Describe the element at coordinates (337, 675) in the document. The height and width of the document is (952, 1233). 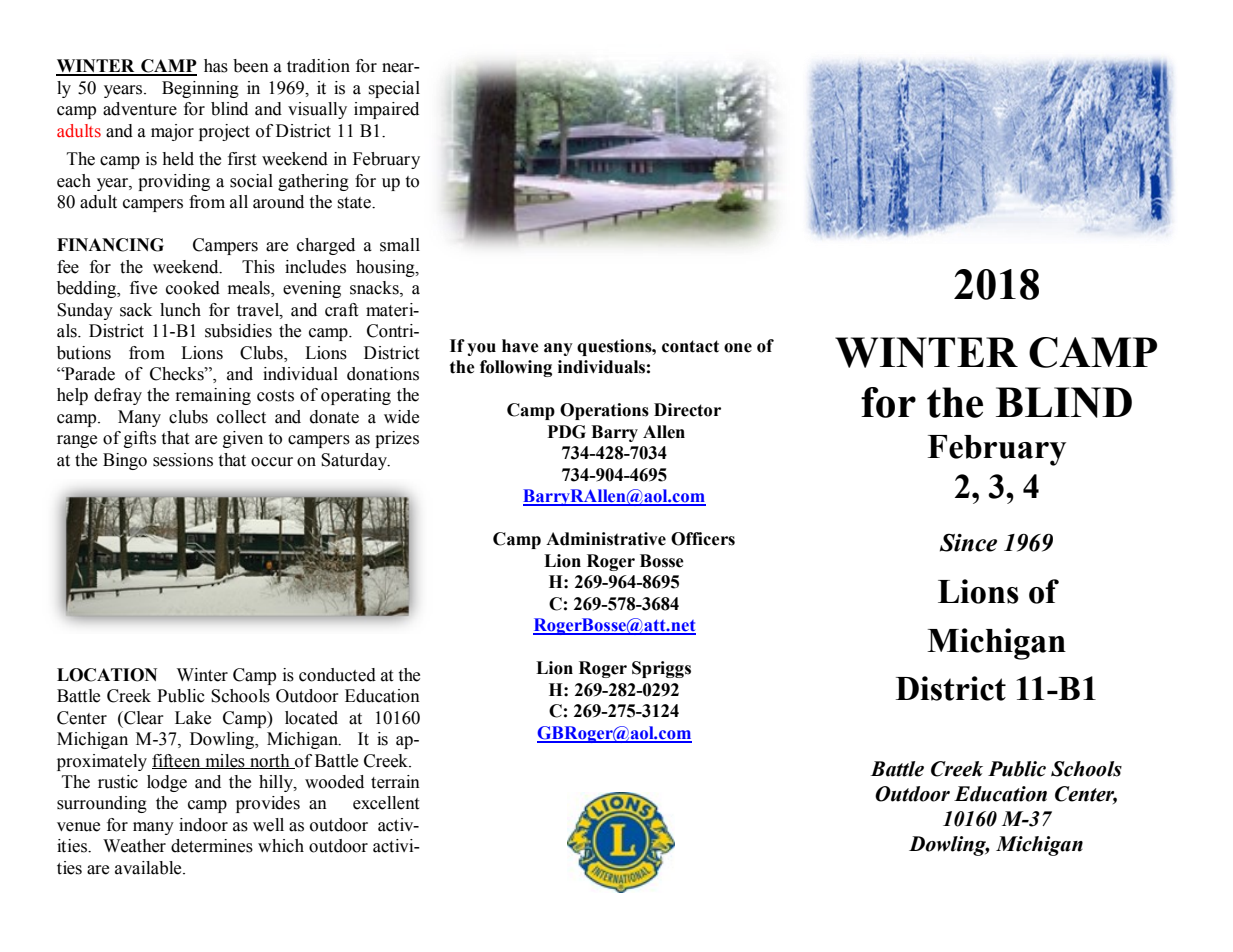
I see `conducted` at that location.
